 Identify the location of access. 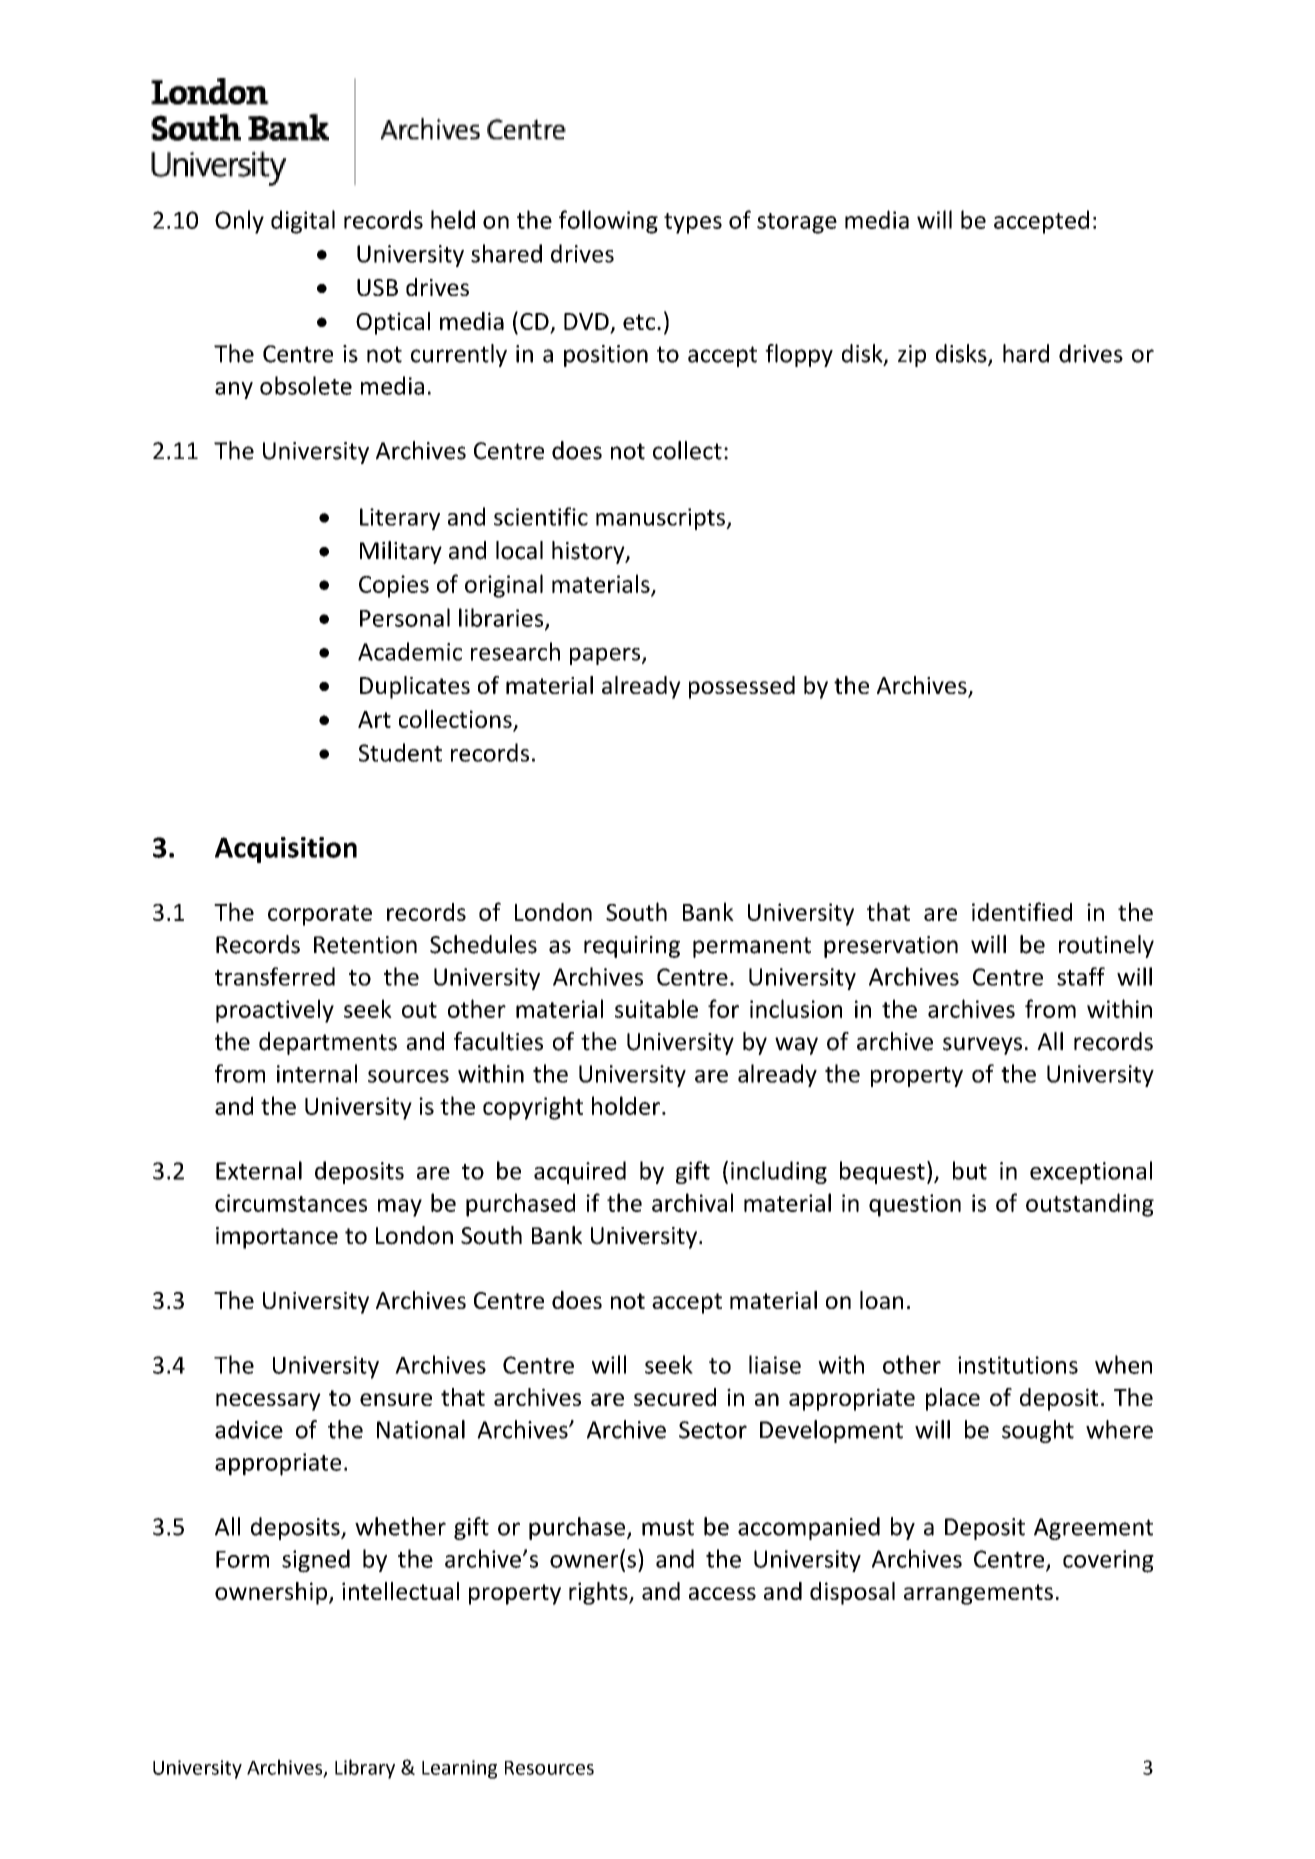
(722, 1593).
